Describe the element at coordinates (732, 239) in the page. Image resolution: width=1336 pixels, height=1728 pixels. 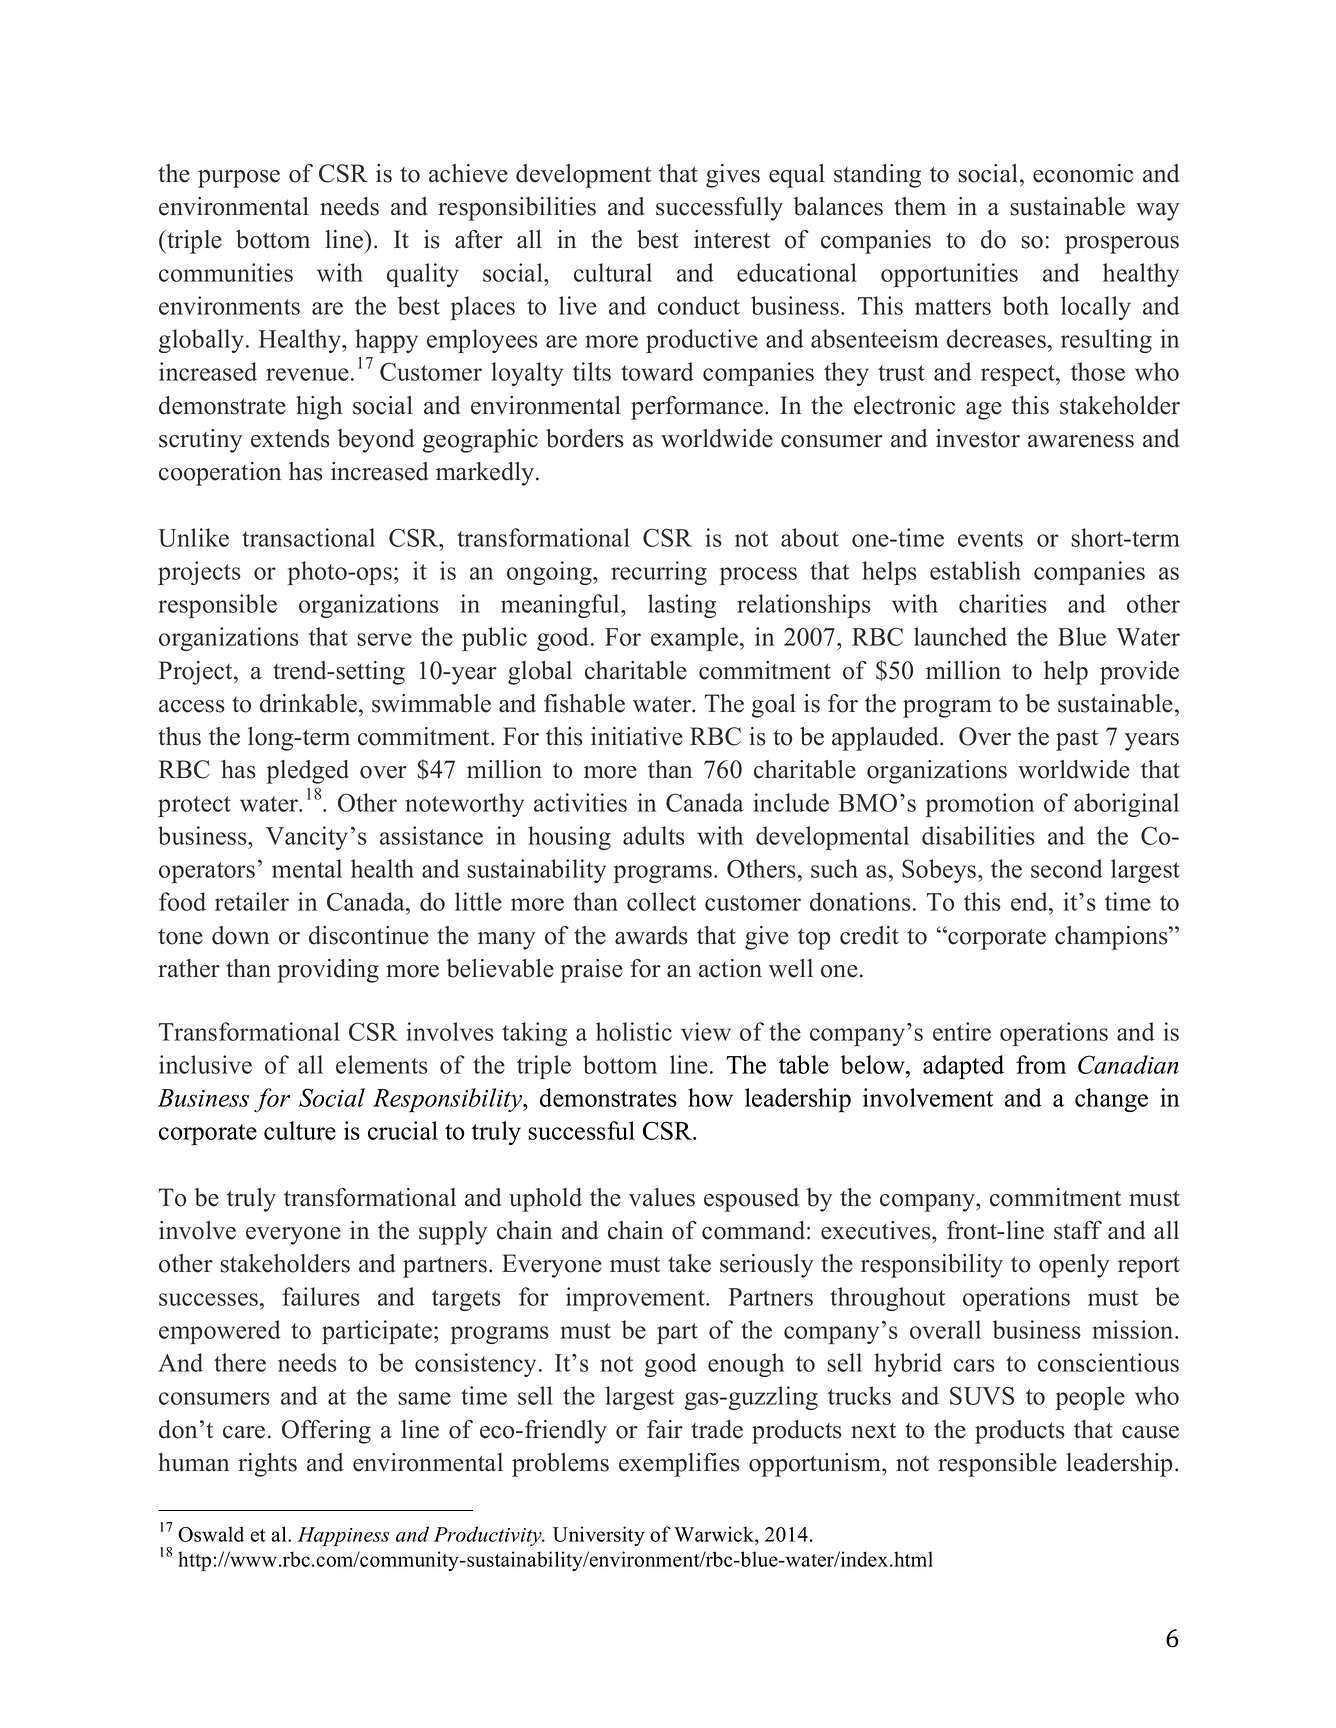
I see `interest` at that location.
